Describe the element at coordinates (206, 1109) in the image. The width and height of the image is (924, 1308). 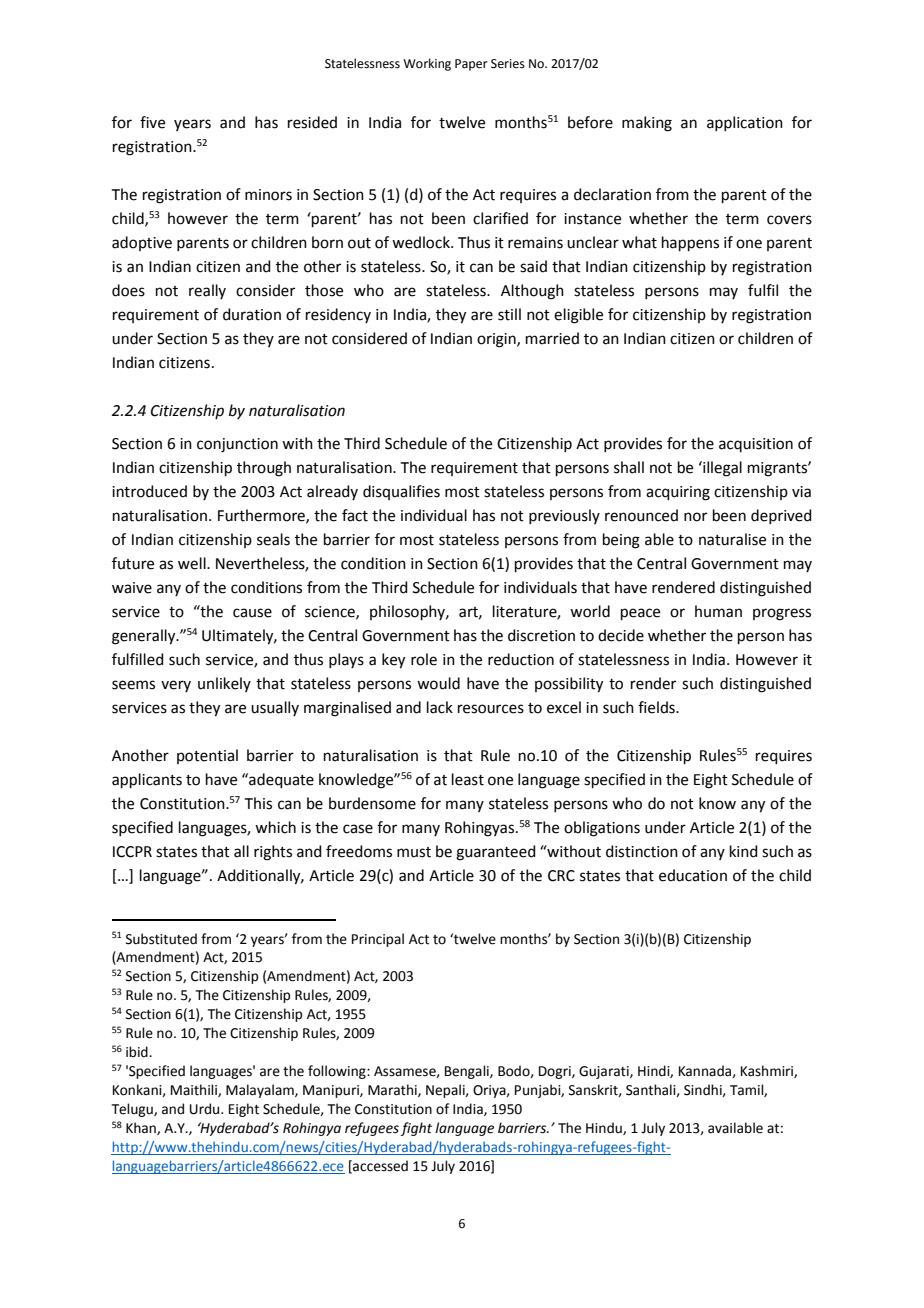
I see `Urdu` at that location.
